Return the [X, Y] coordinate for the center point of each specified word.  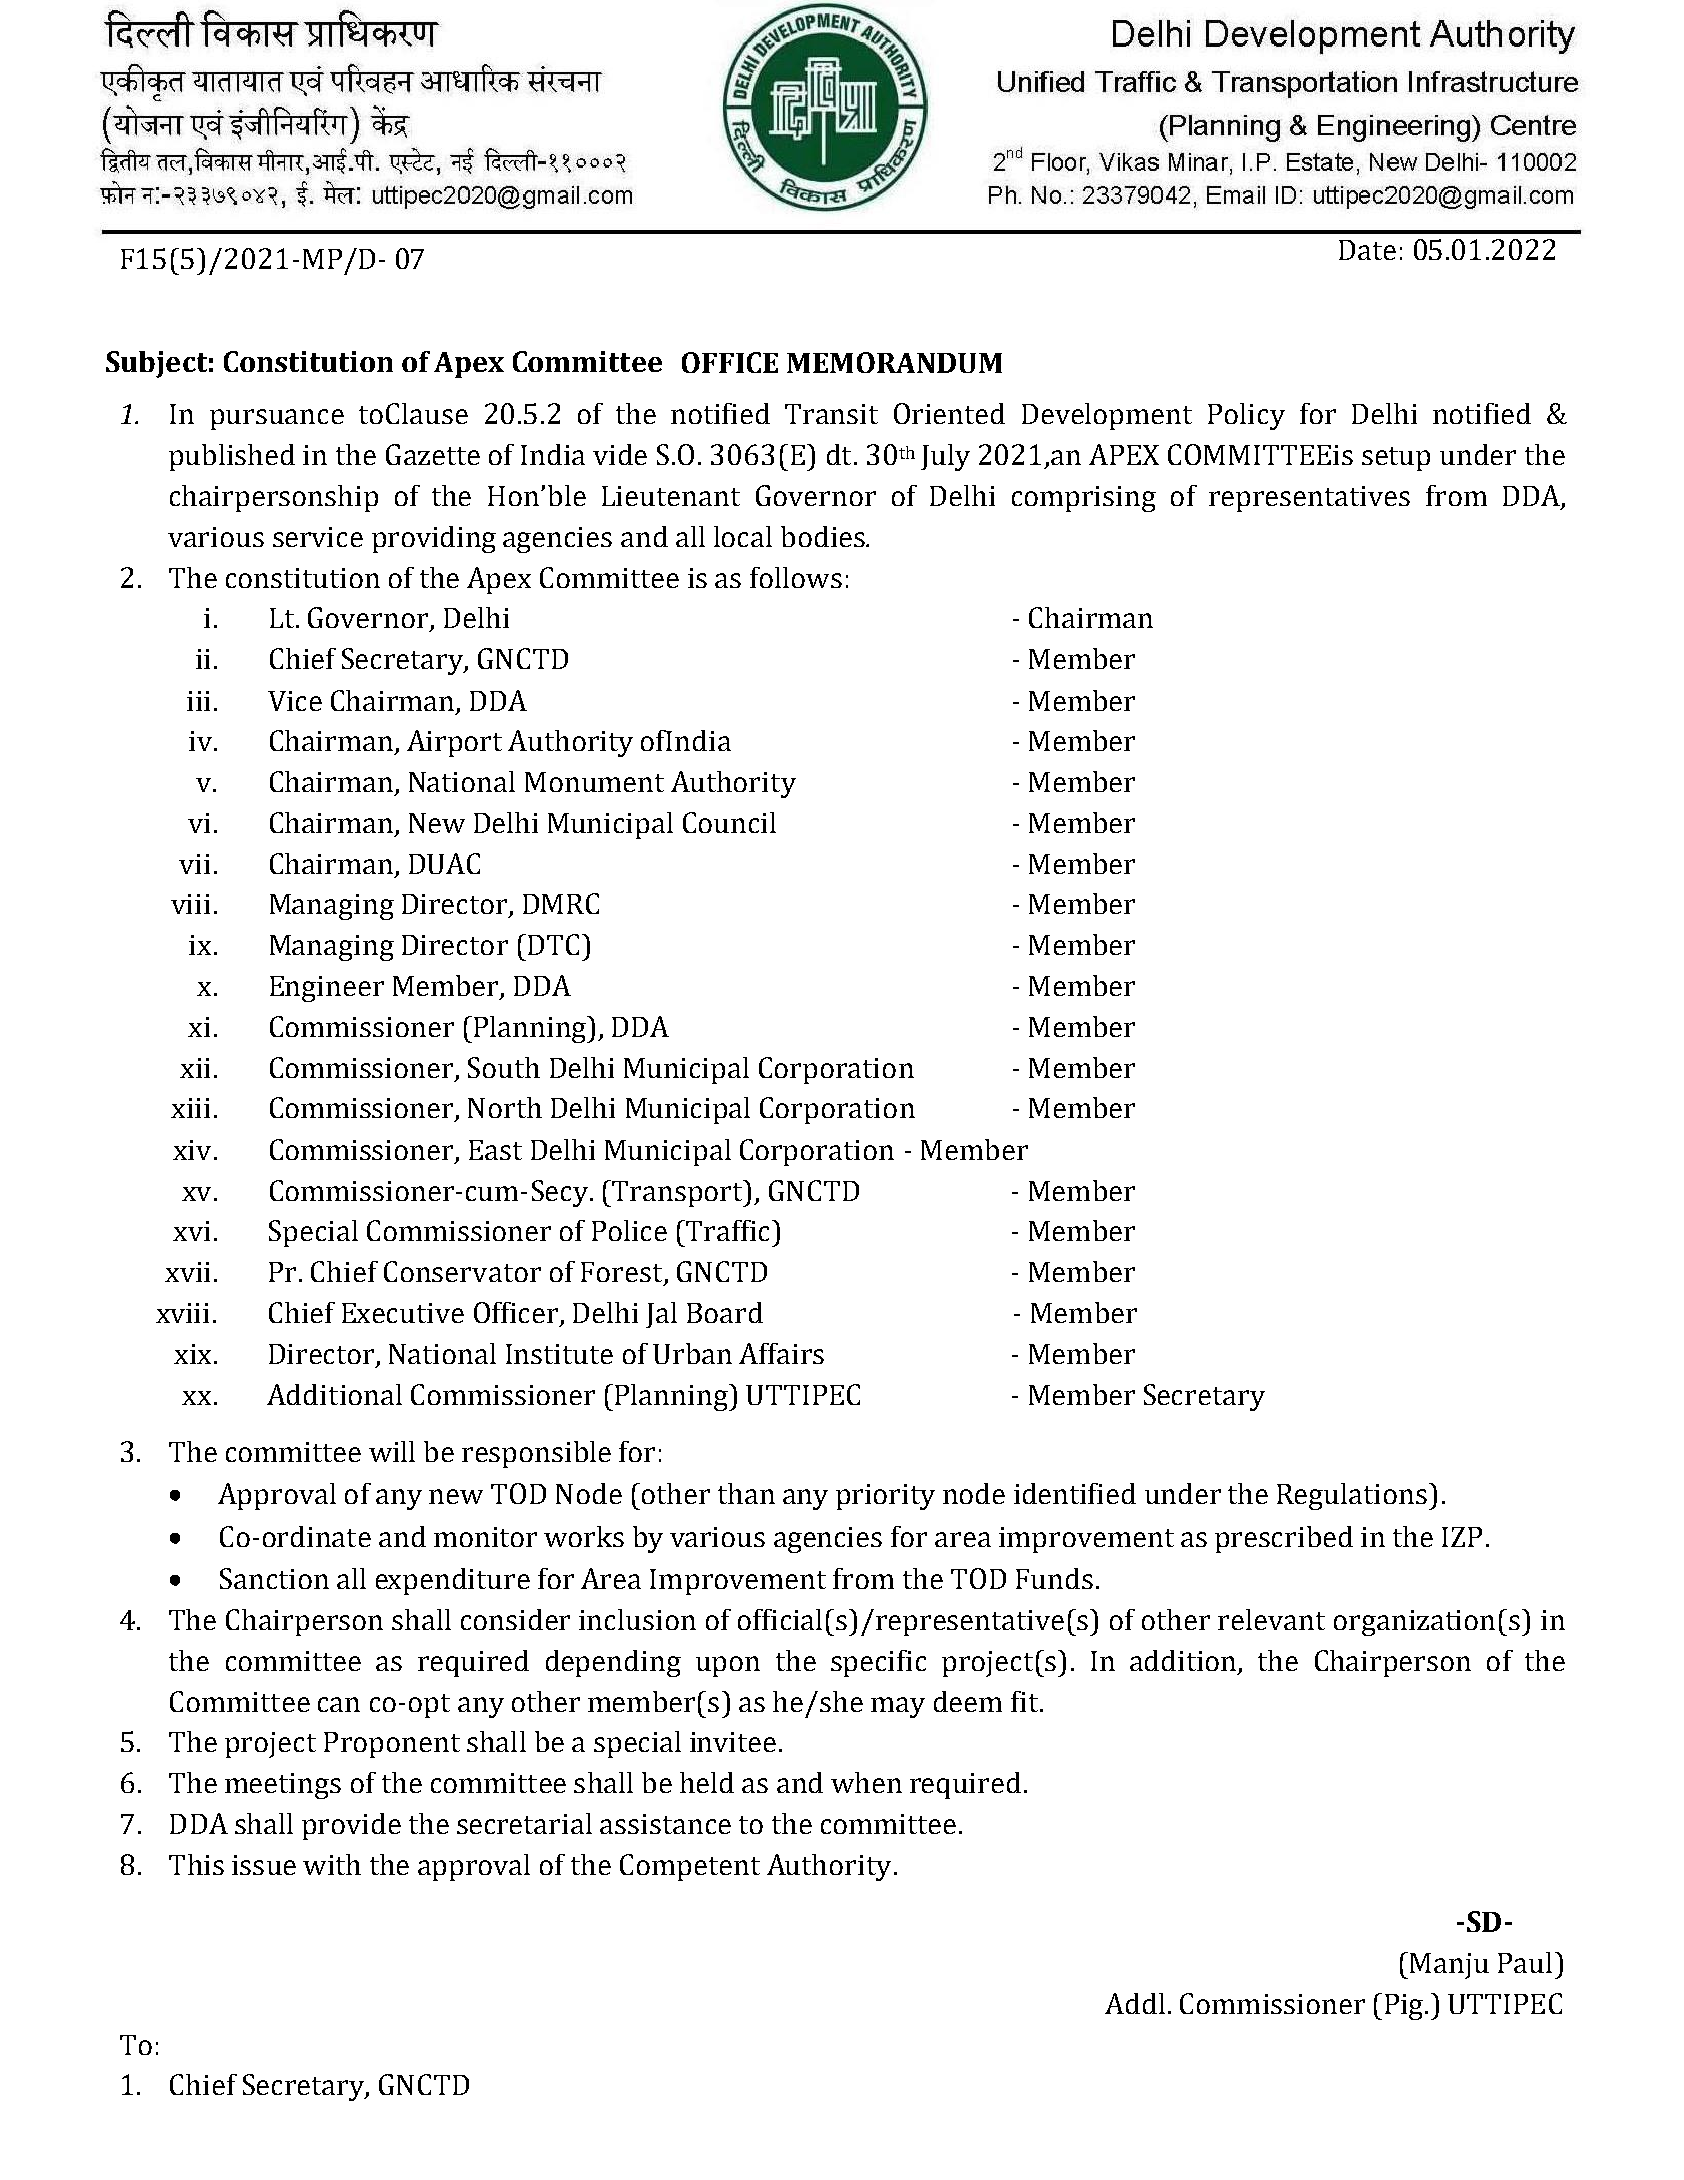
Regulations [1352, 1496]
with [332, 1864]
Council [729, 822]
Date [1367, 250]
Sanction [274, 1578]
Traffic [728, 1230]
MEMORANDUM [894, 362]
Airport [454, 743]
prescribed [1284, 1539]
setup [1396, 459]
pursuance [277, 419]
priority [885, 1497]
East [495, 1150]
